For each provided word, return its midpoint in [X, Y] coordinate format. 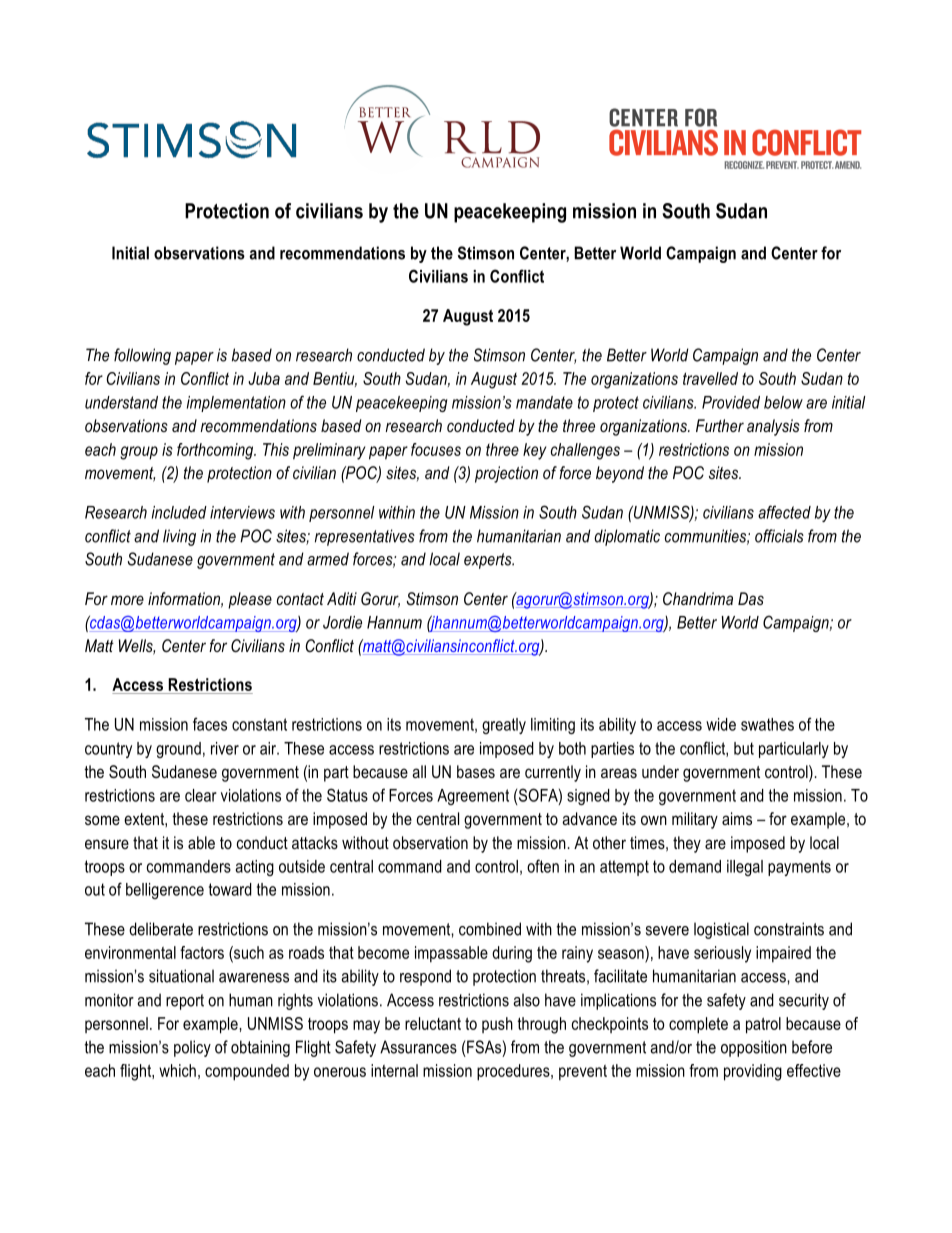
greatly [504, 726]
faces [210, 724]
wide [721, 724]
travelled [710, 378]
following [142, 356]
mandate [544, 402]
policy [192, 1048]
